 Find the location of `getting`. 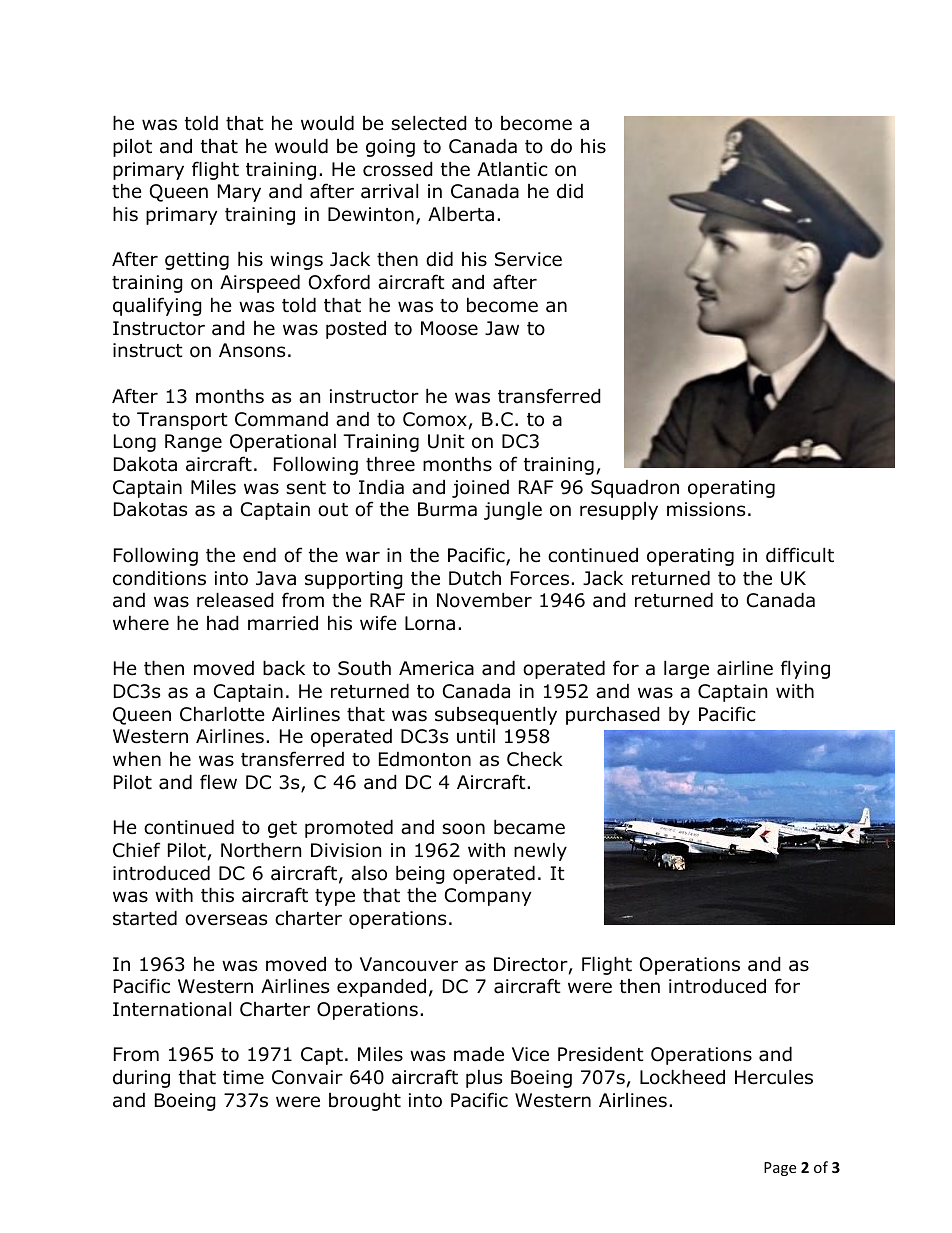

getting is located at coordinates (197, 261).
